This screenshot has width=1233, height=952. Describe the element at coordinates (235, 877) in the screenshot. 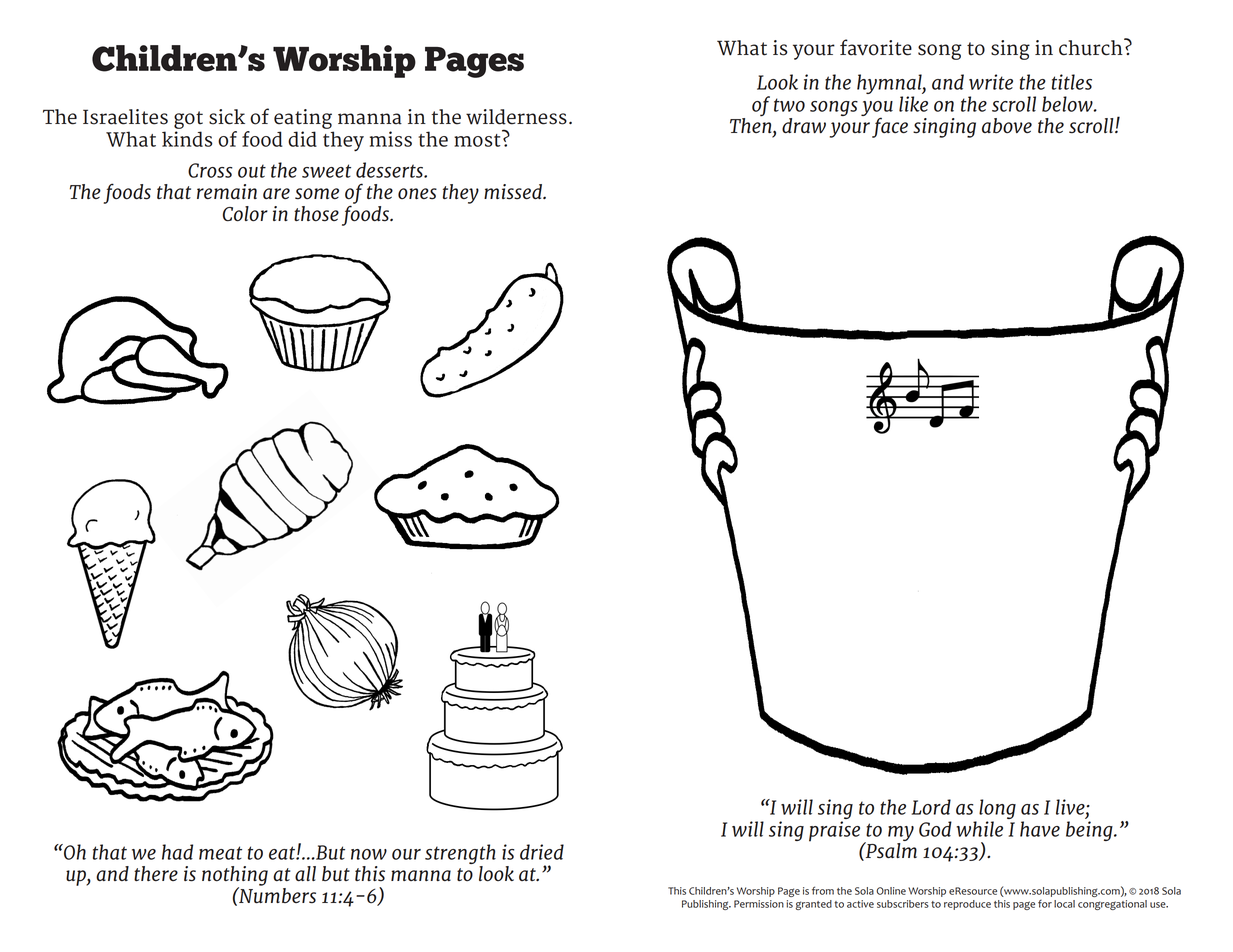

I see `nothing` at that location.
